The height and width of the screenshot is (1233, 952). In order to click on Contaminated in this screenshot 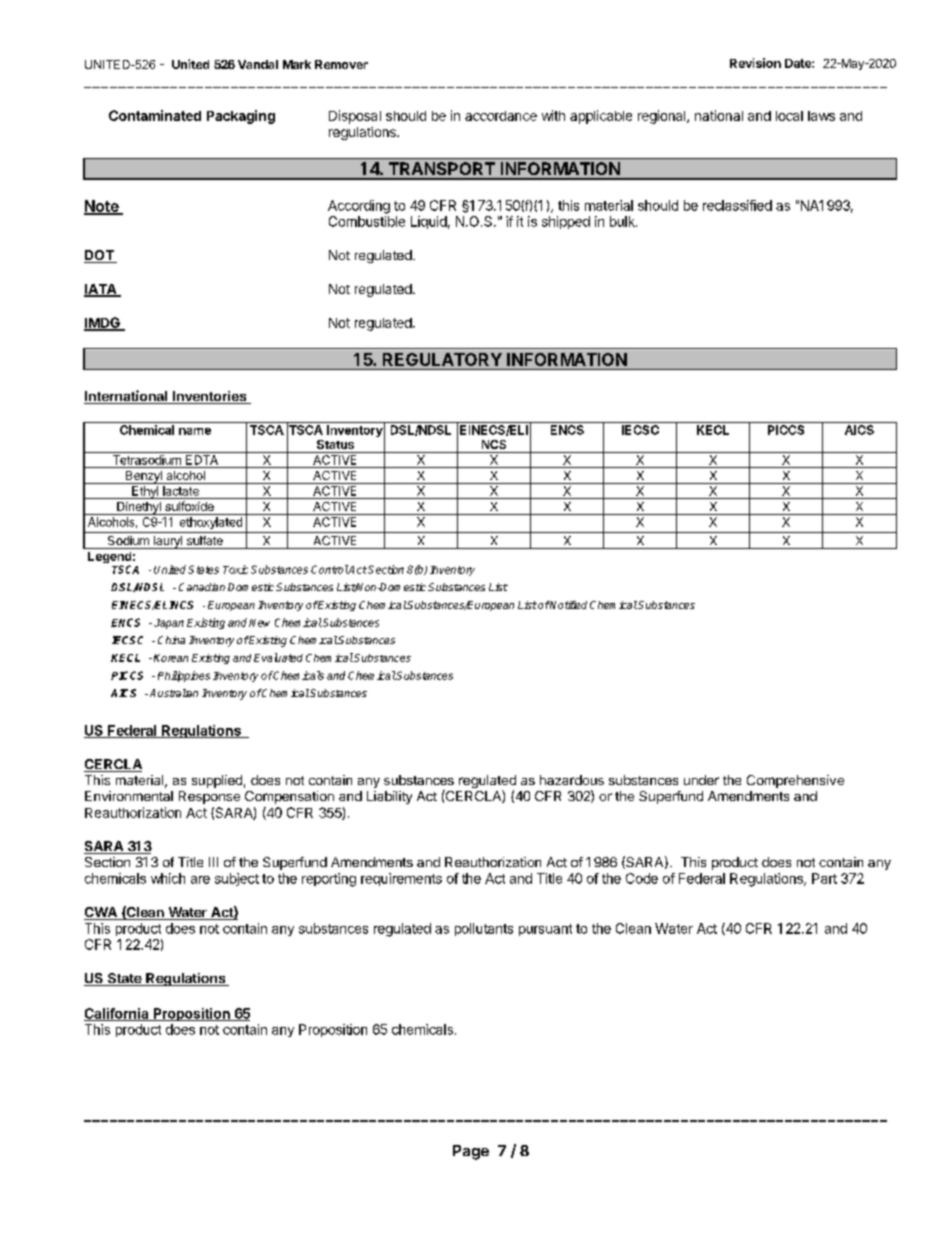, I will do `click(155, 115)`.
